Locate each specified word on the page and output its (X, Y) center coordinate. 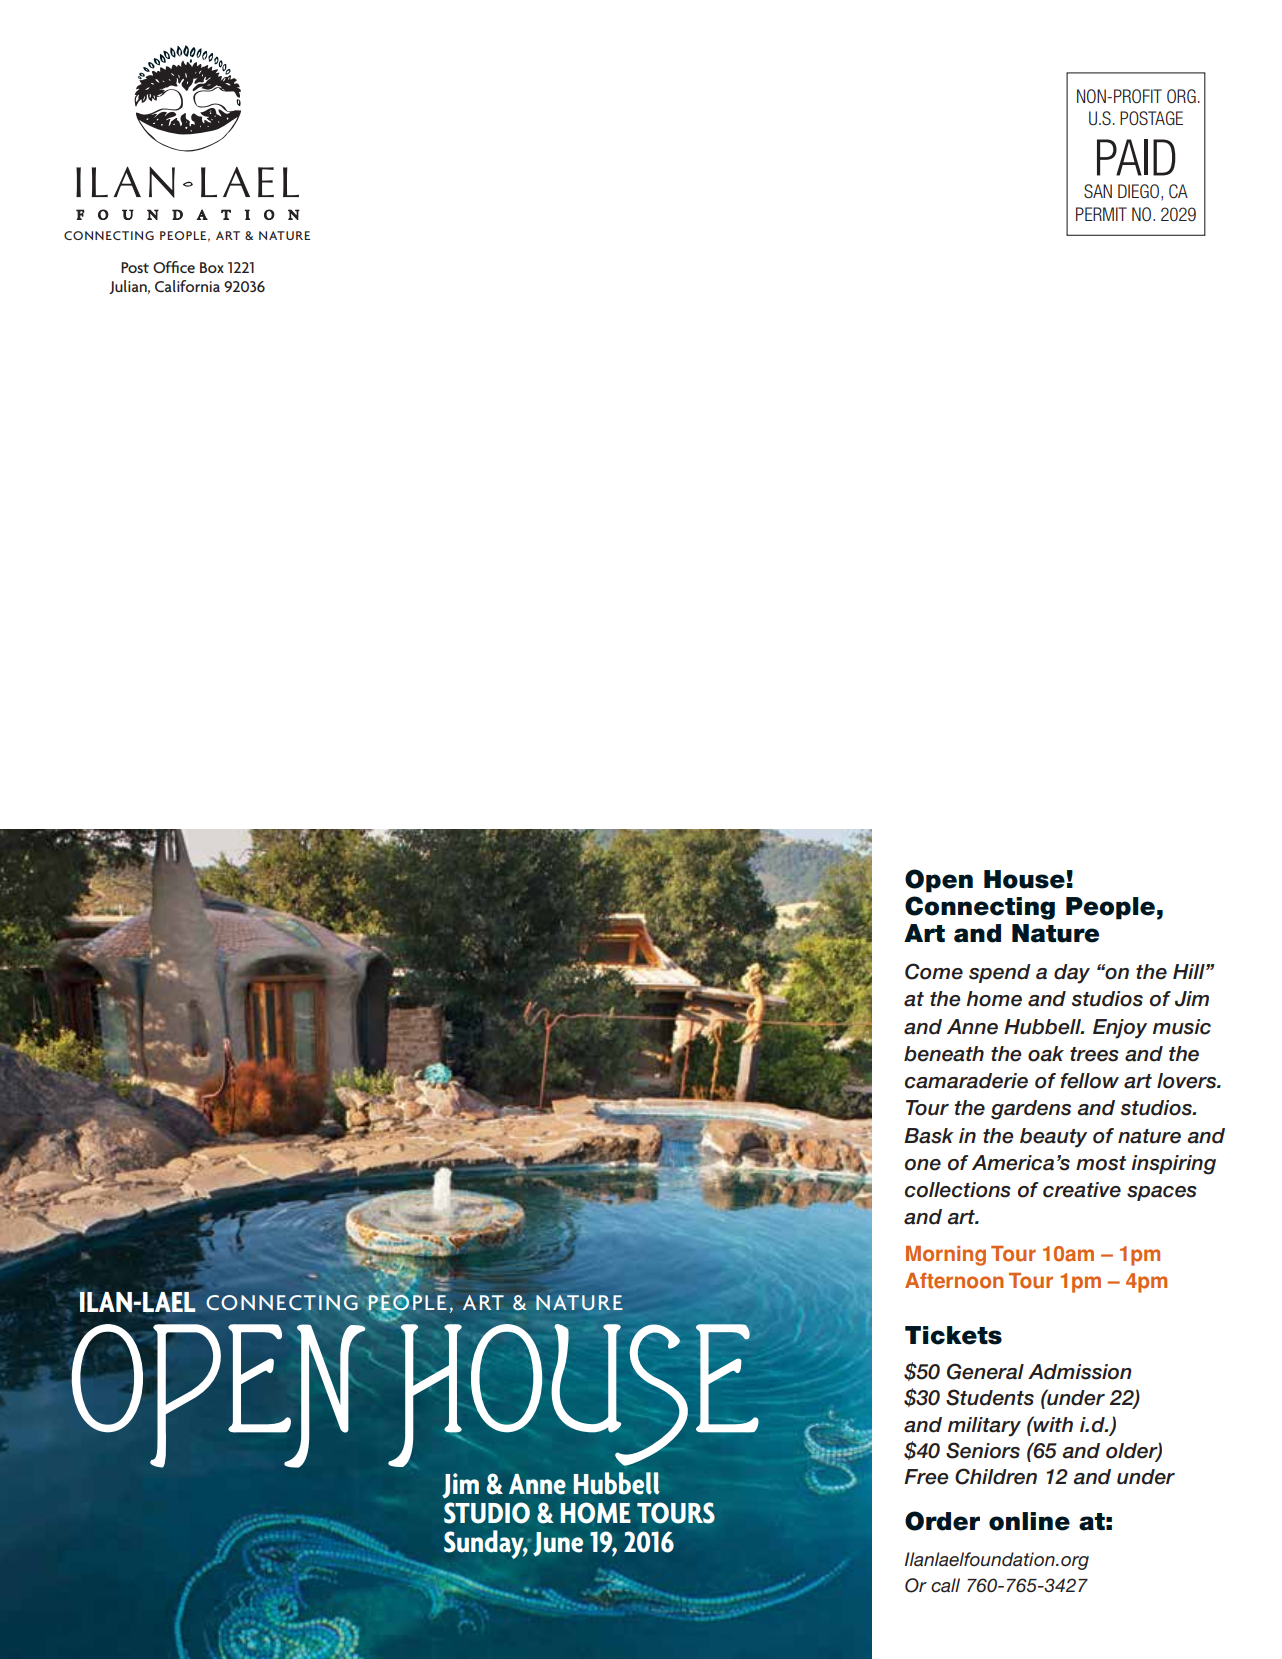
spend (1000, 973)
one (923, 1165)
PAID (1136, 157)
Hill (1190, 971)
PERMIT (1101, 214)
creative (1082, 1190)
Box (212, 267)
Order (942, 1521)
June (558, 1544)
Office (174, 267)
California (187, 286)
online (1029, 1521)
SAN (1098, 191)
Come (934, 971)
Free (926, 1477)
